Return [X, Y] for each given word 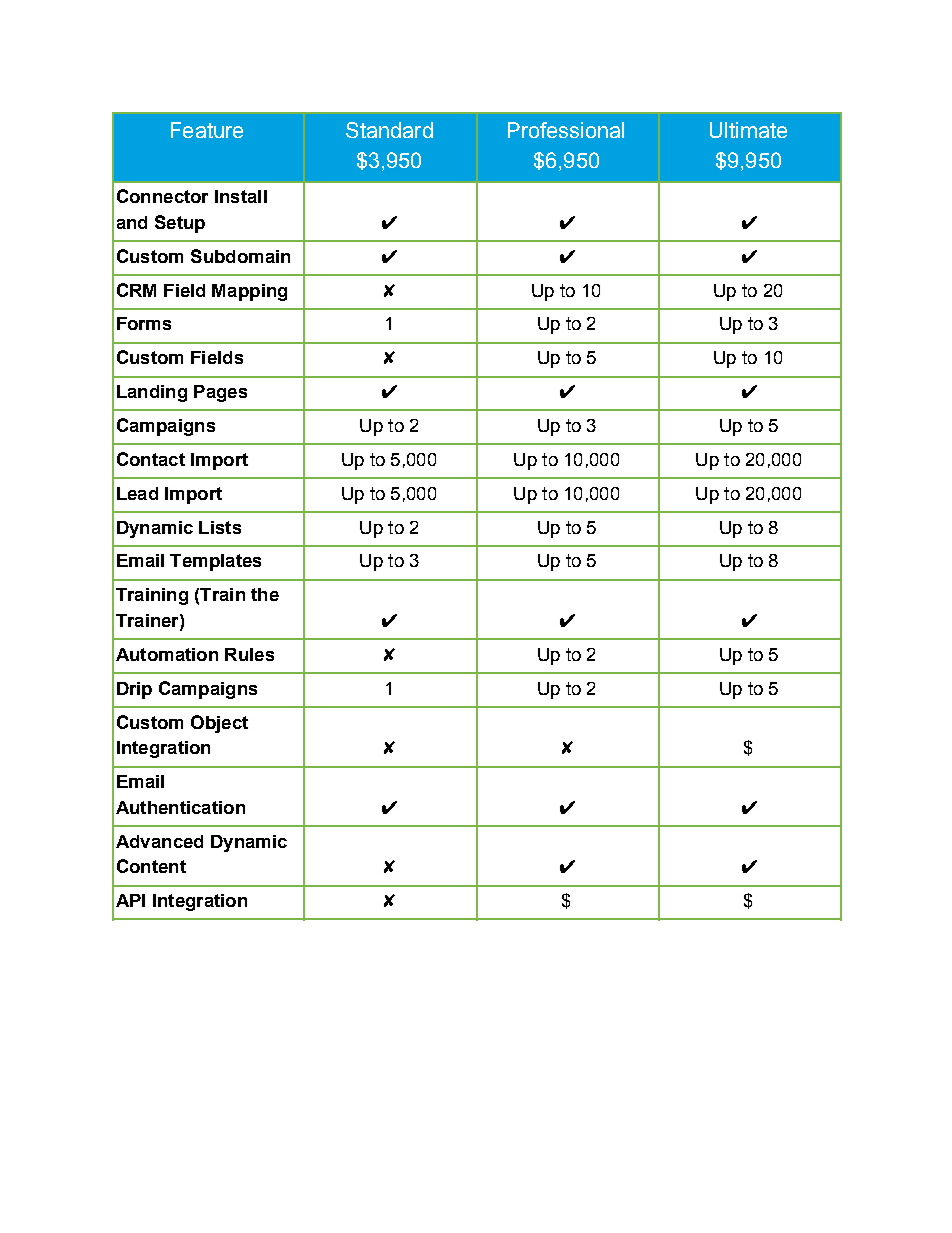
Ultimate [748, 130]
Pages [220, 393]
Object [219, 724]
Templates [215, 562]
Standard [389, 130]
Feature [207, 130]
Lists [220, 527]
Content [151, 866]
